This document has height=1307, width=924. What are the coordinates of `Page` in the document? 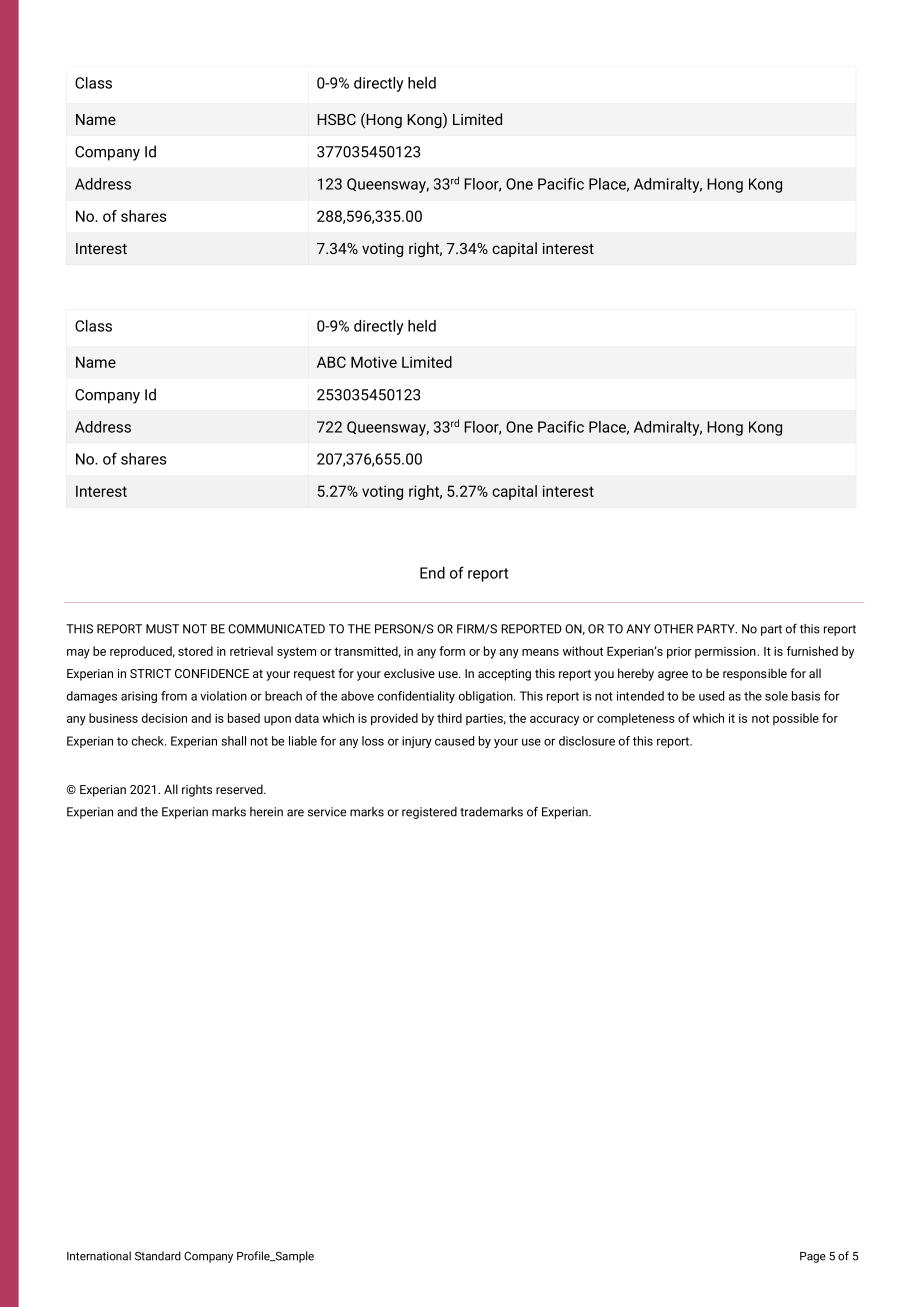 It's located at (813, 1257).
